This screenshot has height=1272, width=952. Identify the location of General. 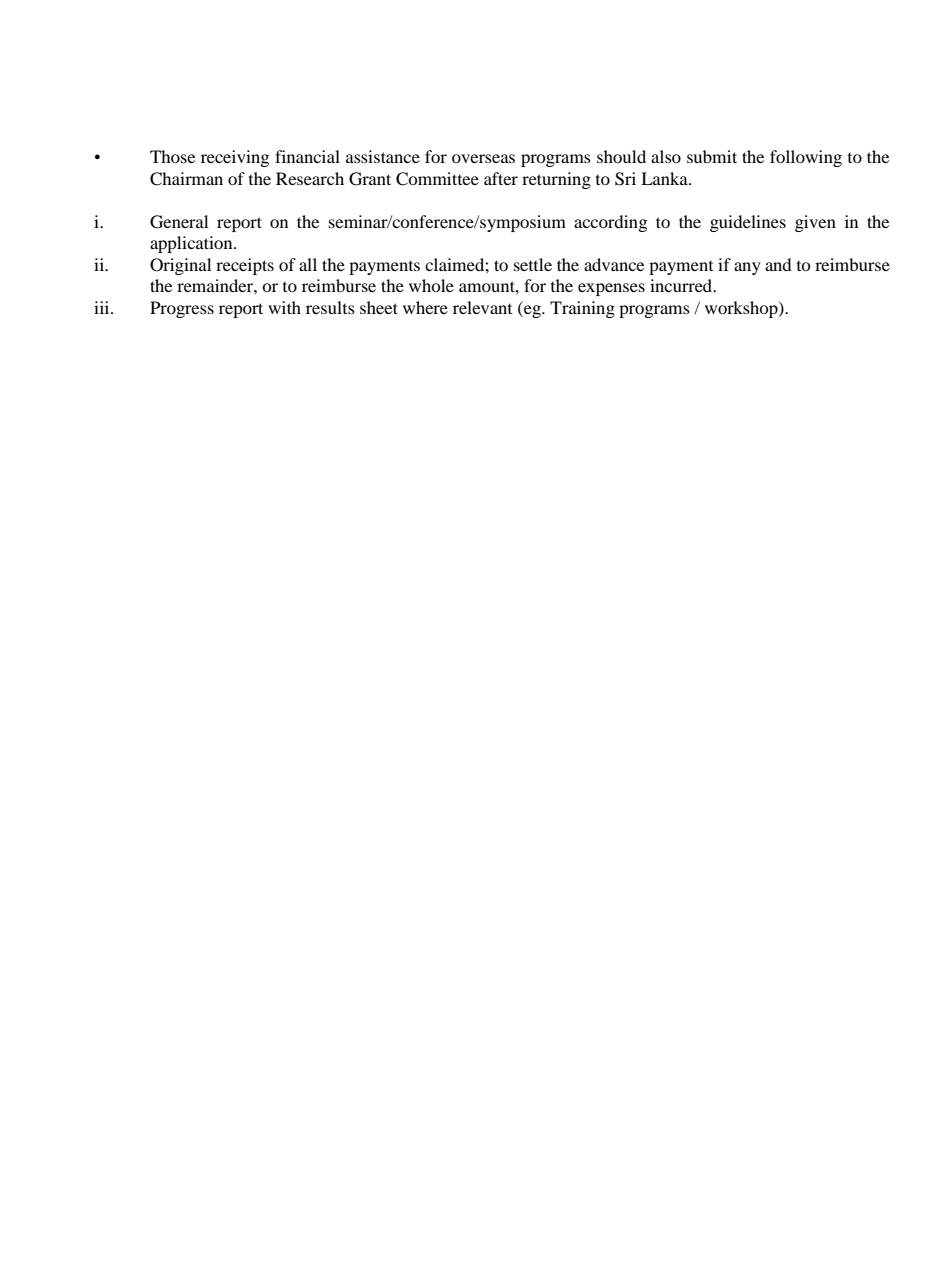
(179, 222).
